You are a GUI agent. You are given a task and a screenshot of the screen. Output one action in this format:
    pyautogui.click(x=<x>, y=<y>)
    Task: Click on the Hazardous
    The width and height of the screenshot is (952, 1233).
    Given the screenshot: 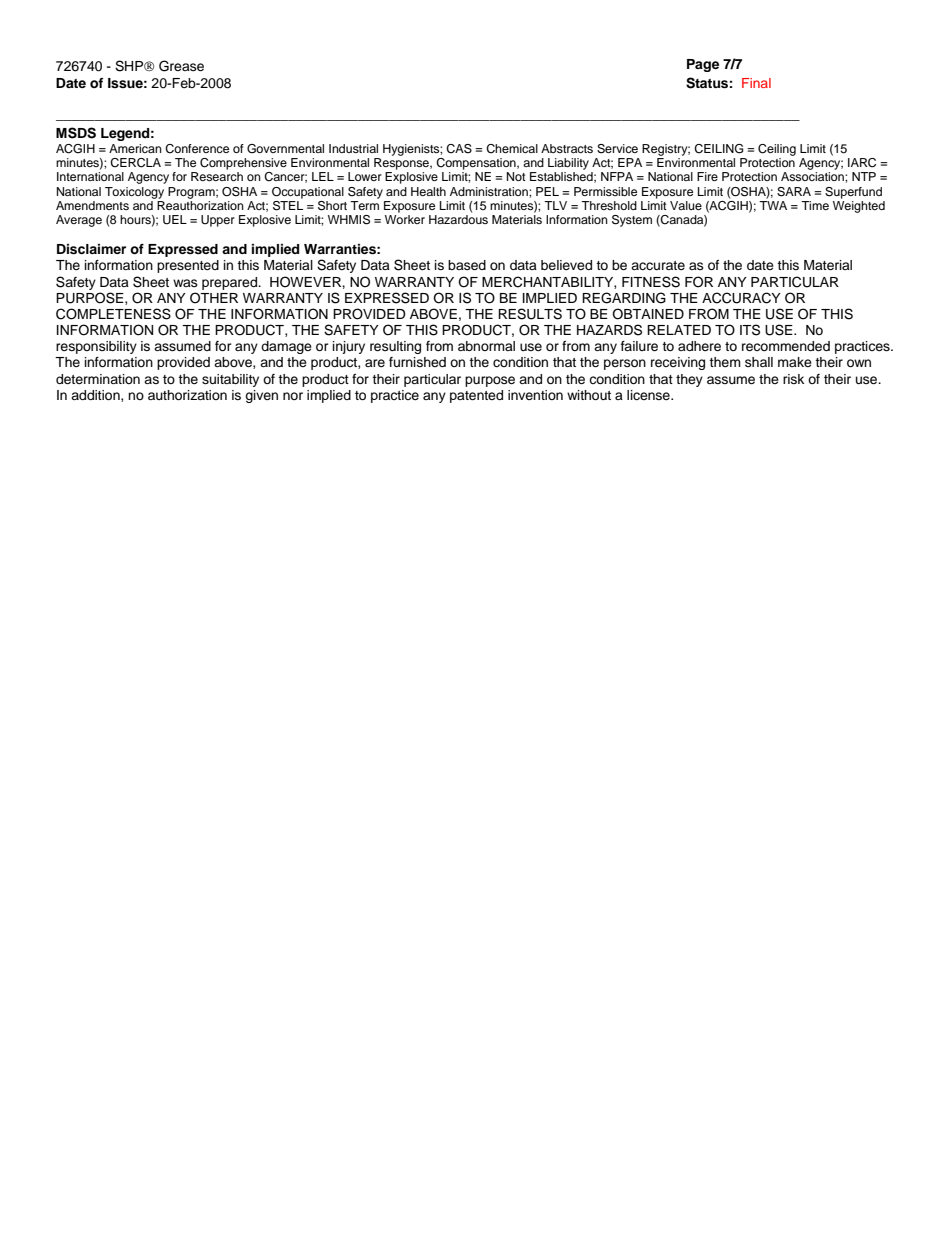 What is the action you would take?
    pyautogui.click(x=458, y=219)
